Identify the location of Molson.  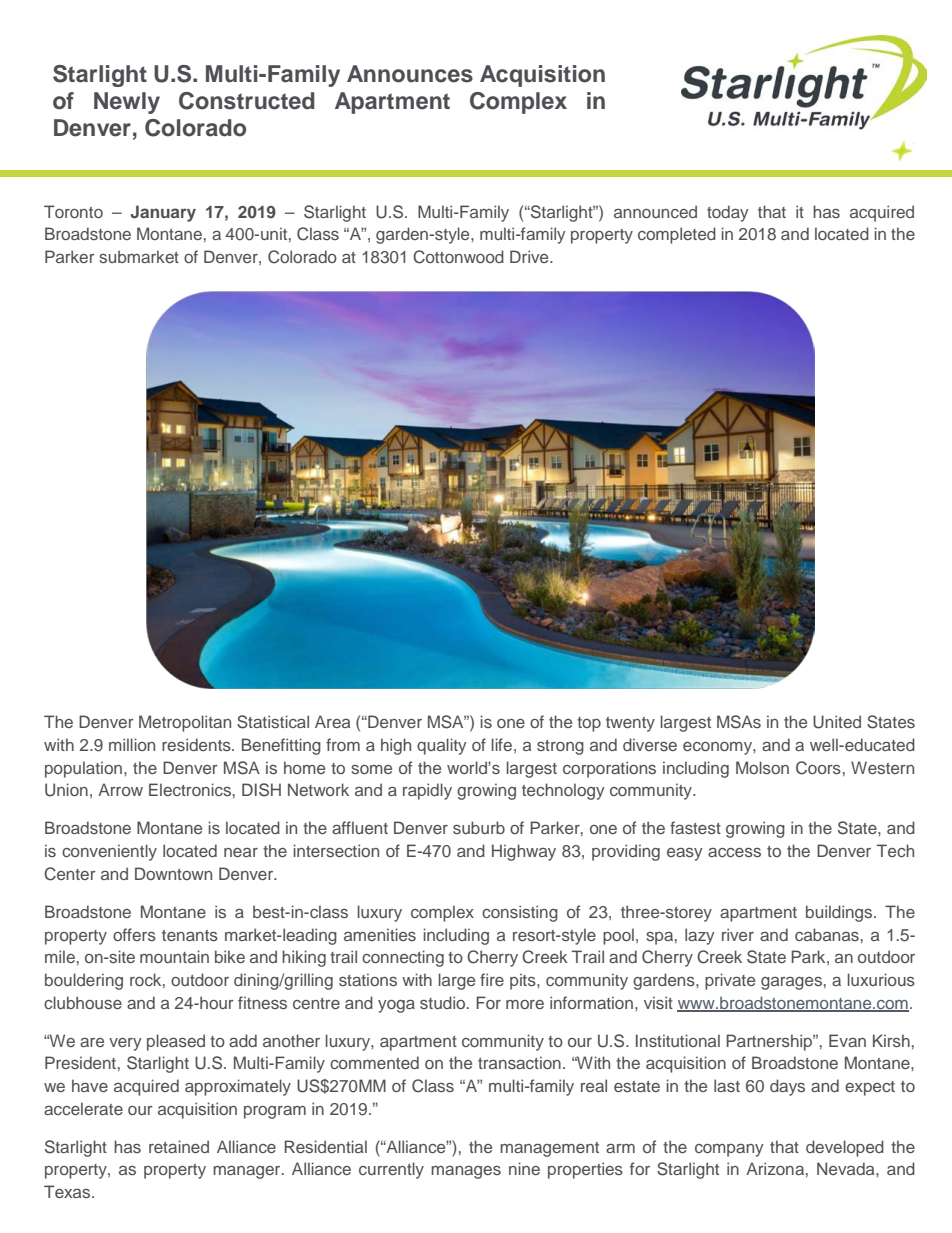
(762, 767).
